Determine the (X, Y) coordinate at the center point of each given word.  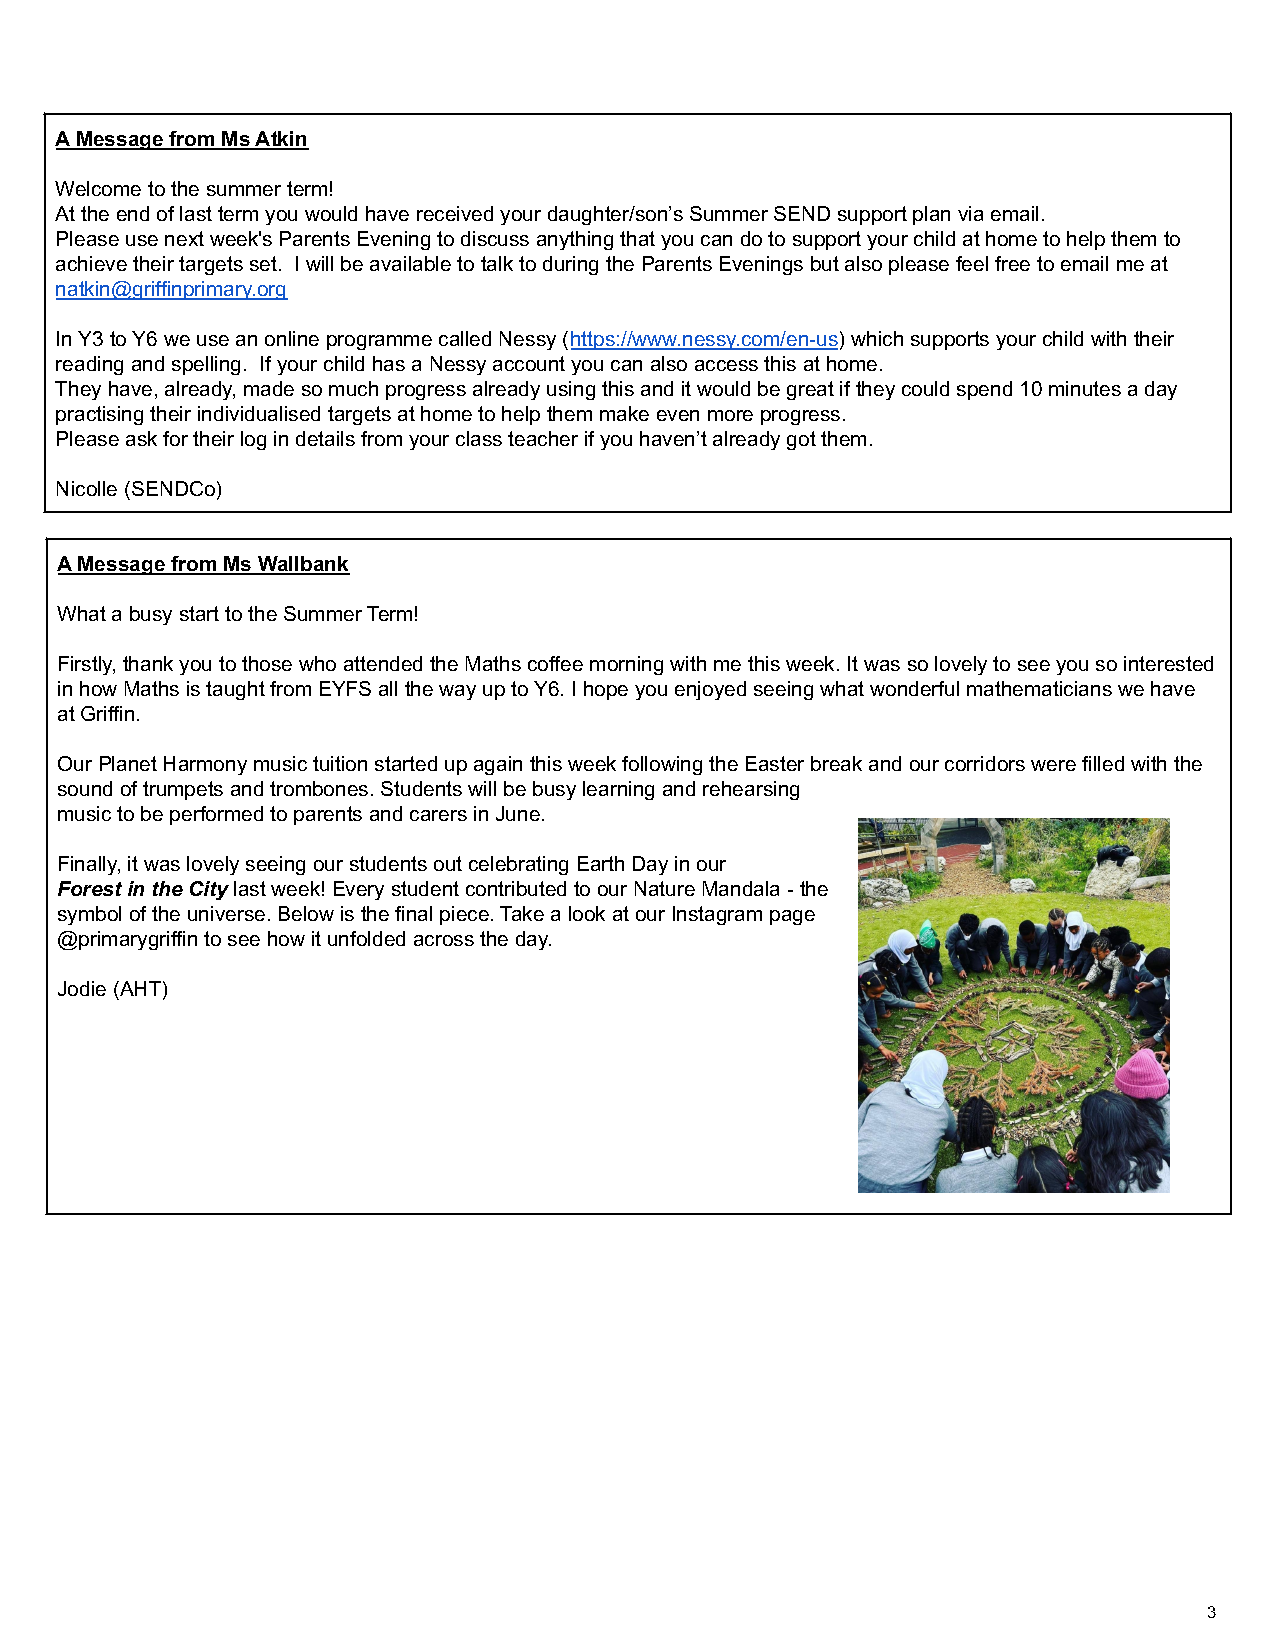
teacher (543, 438)
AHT (141, 990)
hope (606, 690)
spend (984, 390)
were (1053, 765)
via (970, 213)
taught (235, 690)
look (587, 913)
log (253, 440)
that (637, 238)
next (184, 238)
